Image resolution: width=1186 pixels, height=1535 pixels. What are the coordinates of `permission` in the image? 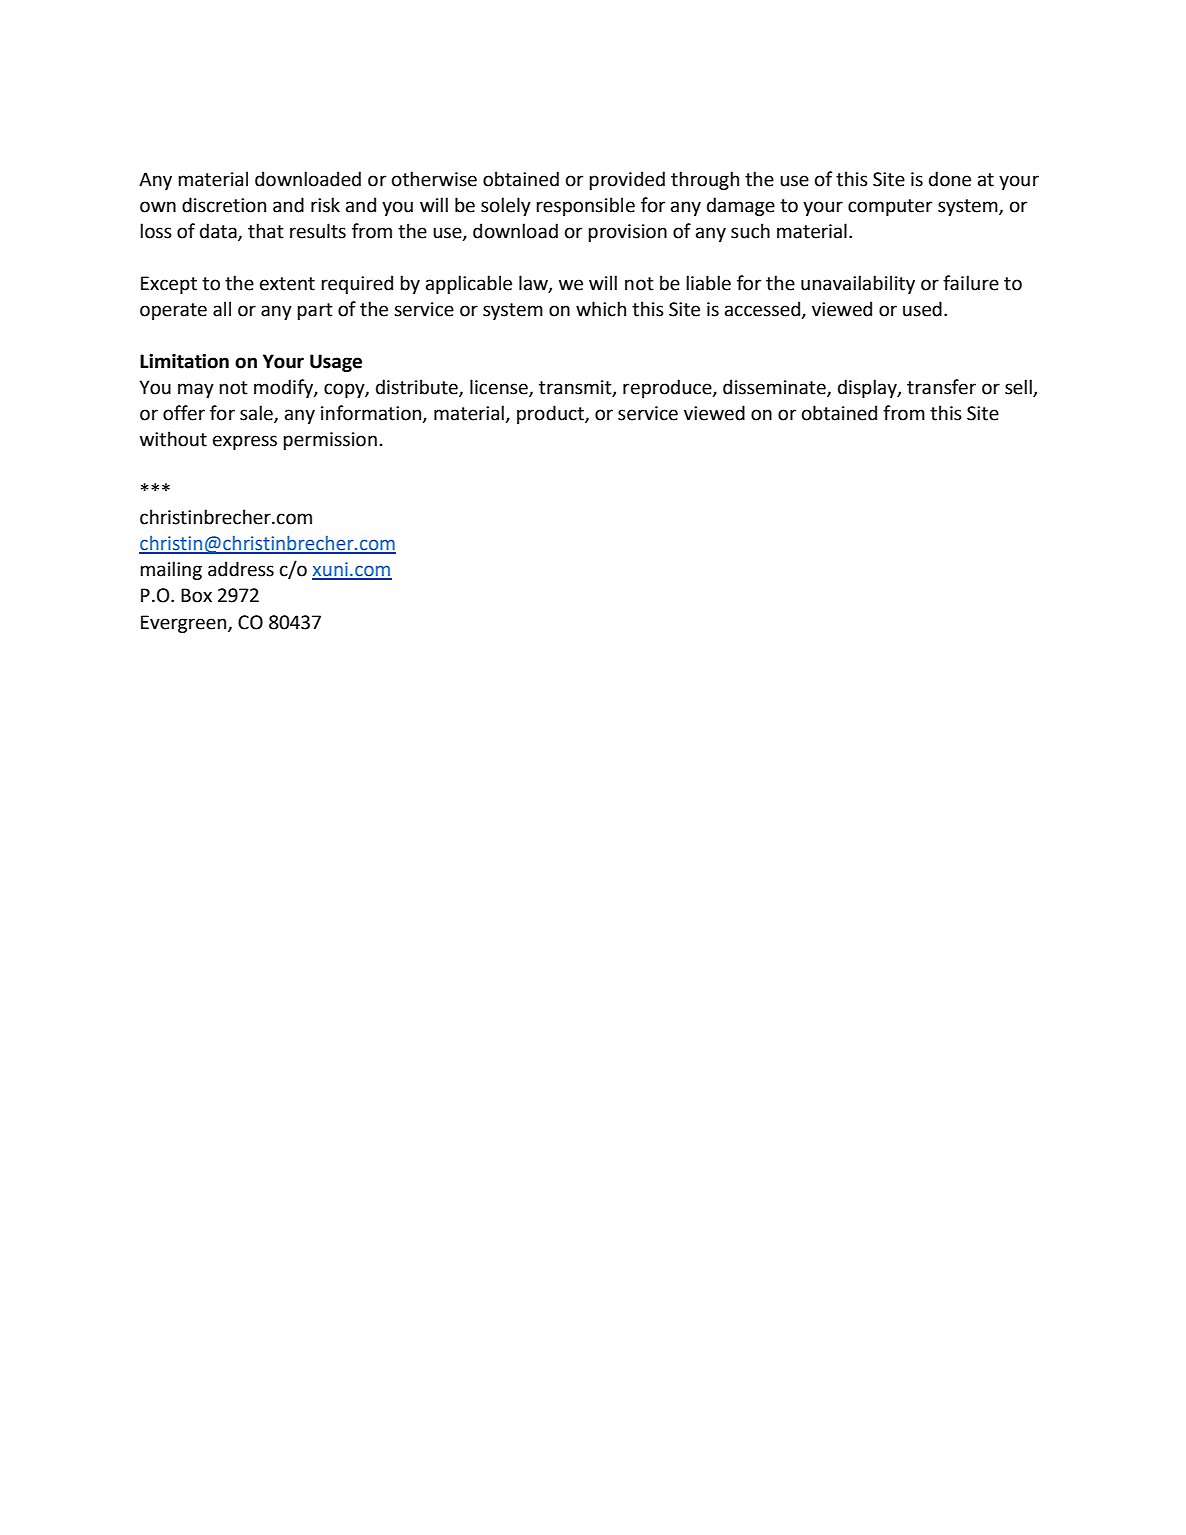 It's located at (330, 441).
